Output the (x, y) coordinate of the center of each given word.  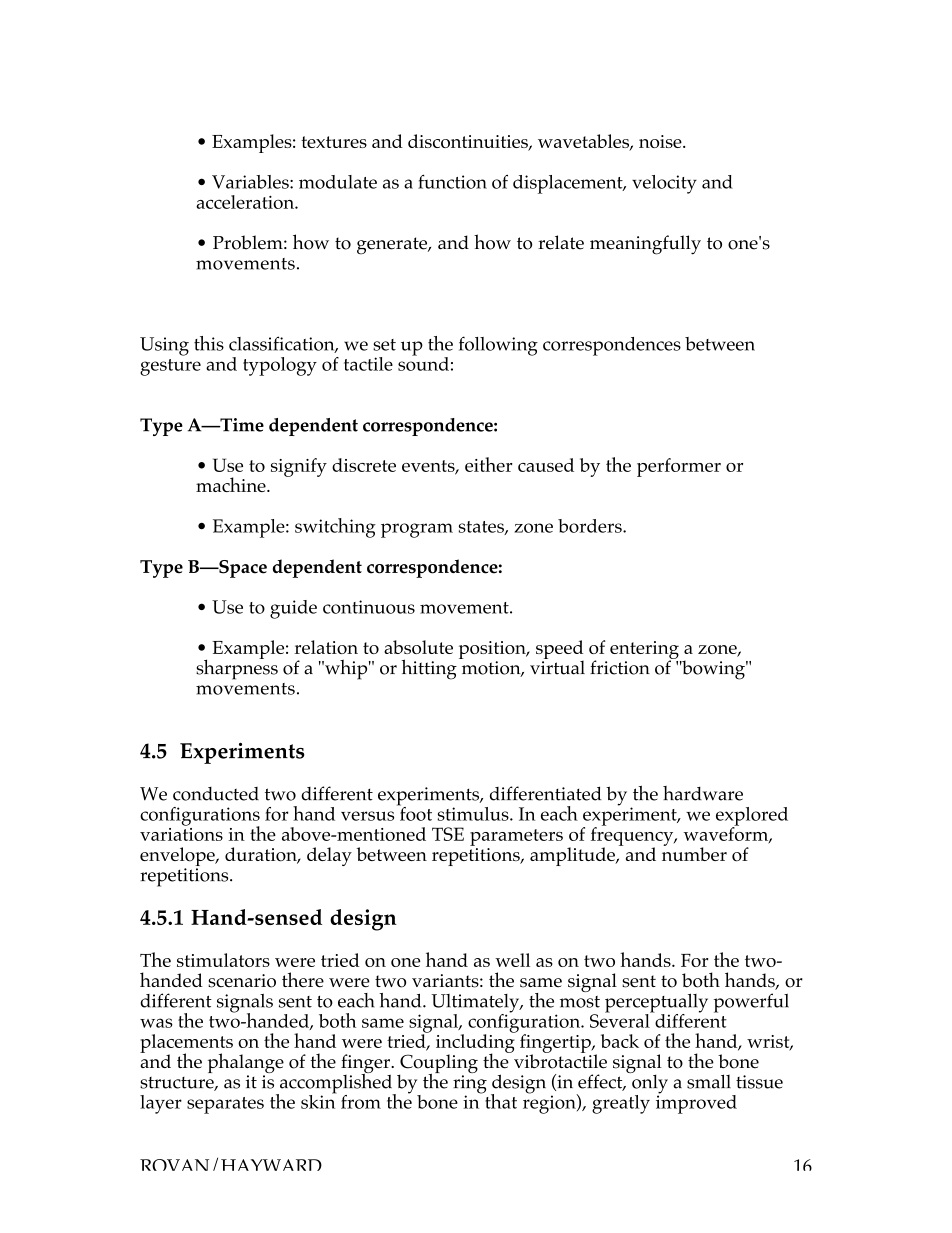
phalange (246, 1064)
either (489, 464)
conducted (216, 794)
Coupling (438, 1065)
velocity (664, 184)
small (709, 1081)
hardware (703, 793)
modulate (338, 182)
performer (679, 467)
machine (232, 484)
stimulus (474, 814)
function (452, 181)
